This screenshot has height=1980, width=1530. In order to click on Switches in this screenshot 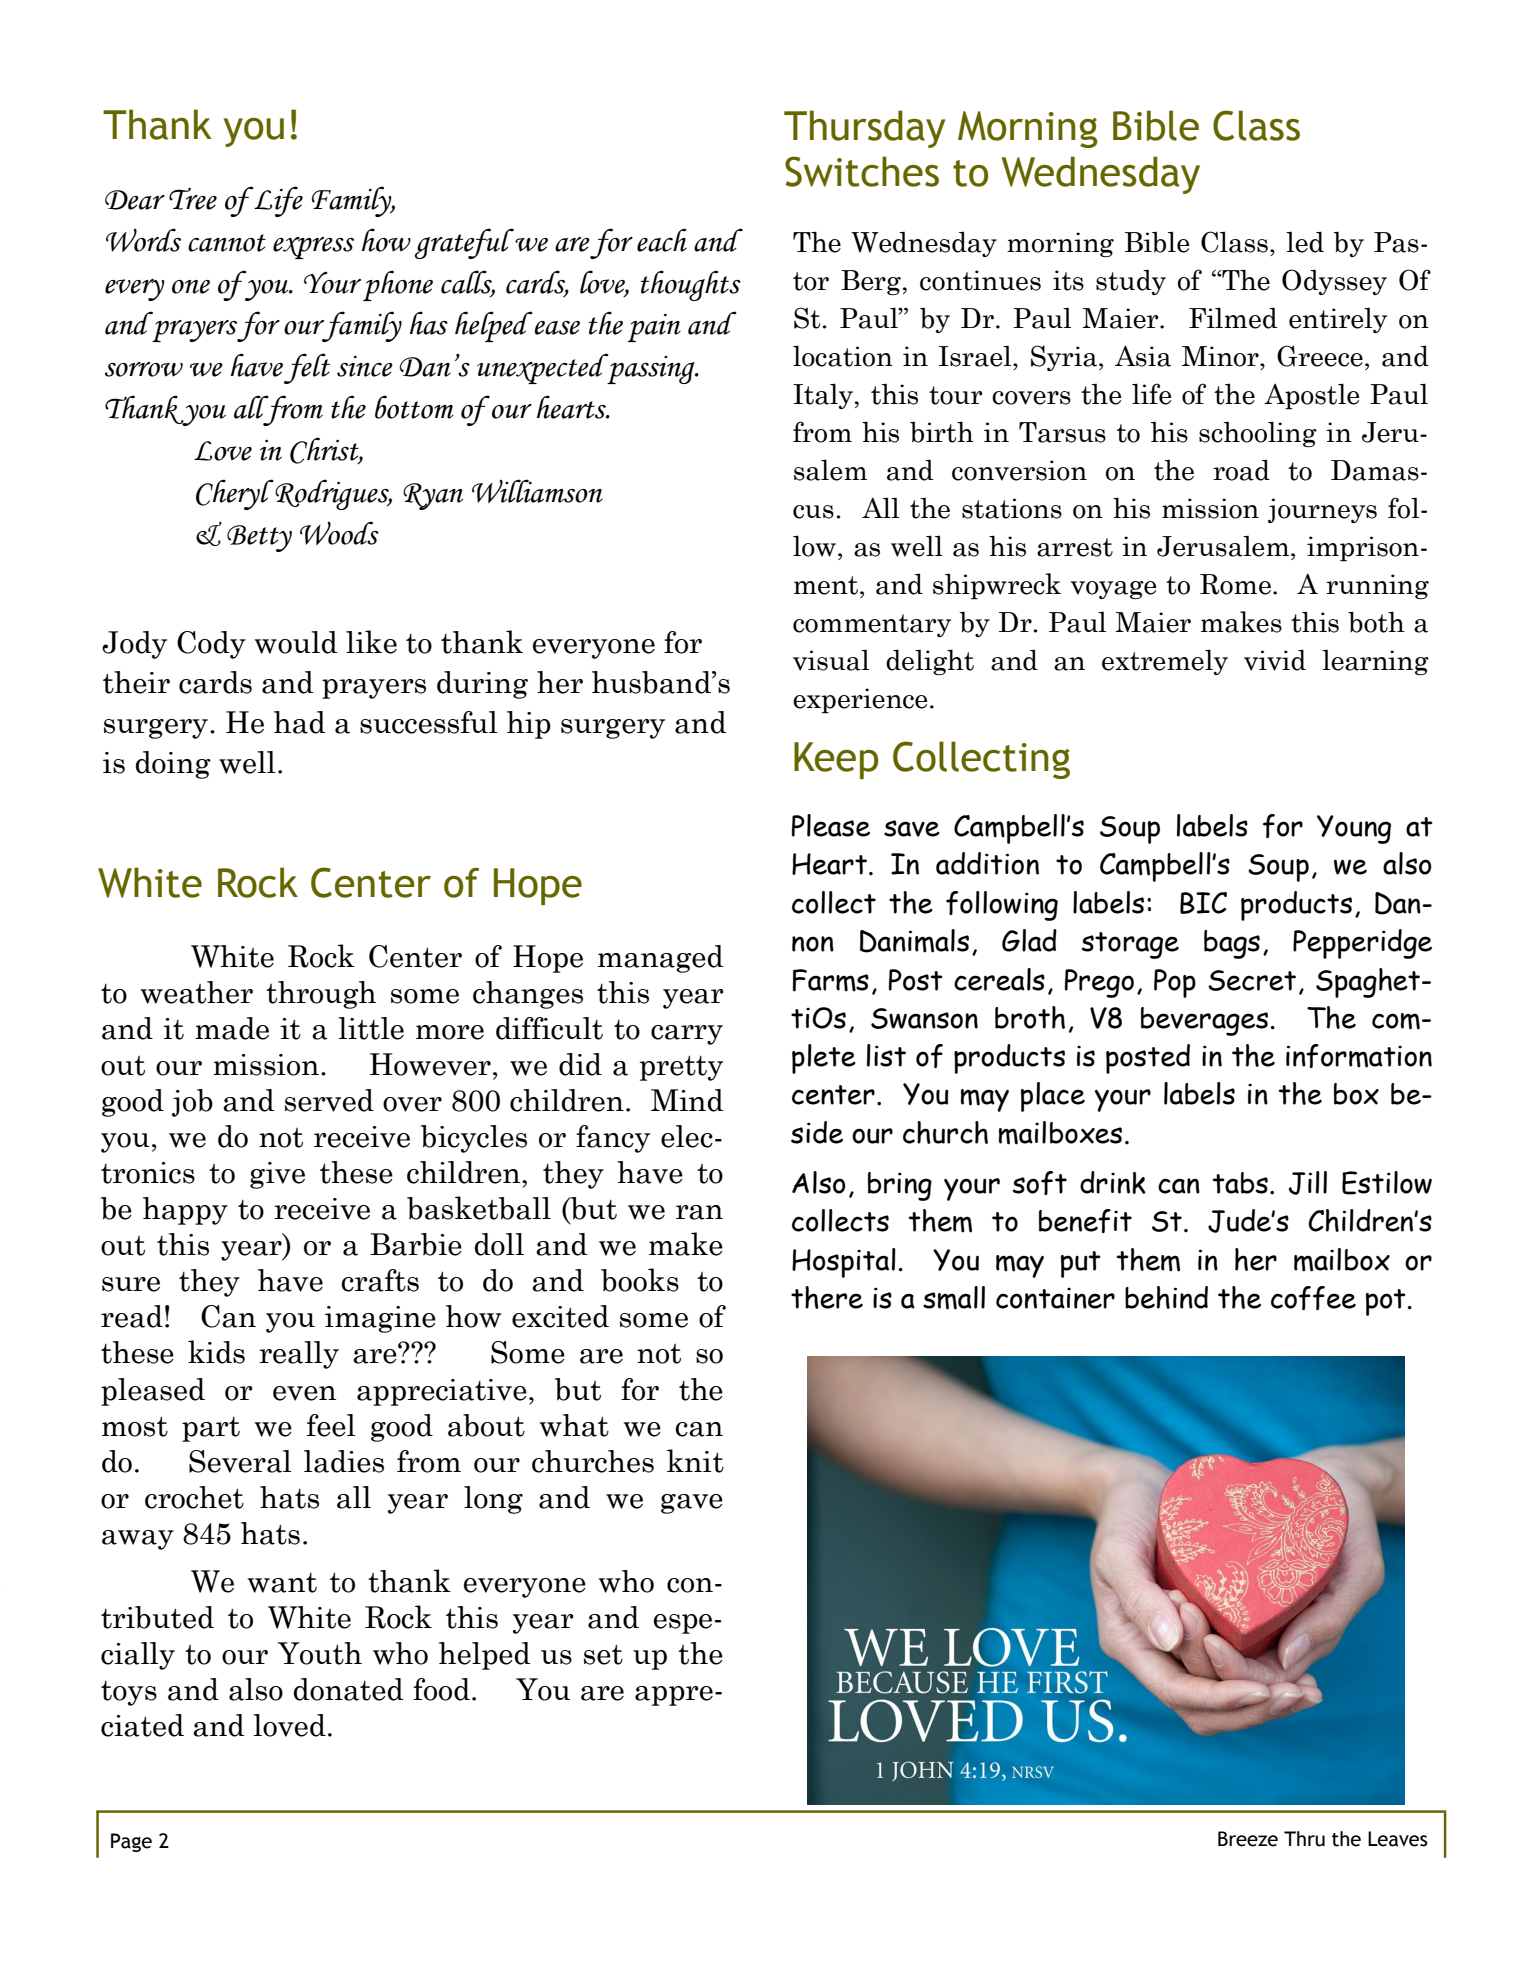, I will do `click(862, 171)`.
